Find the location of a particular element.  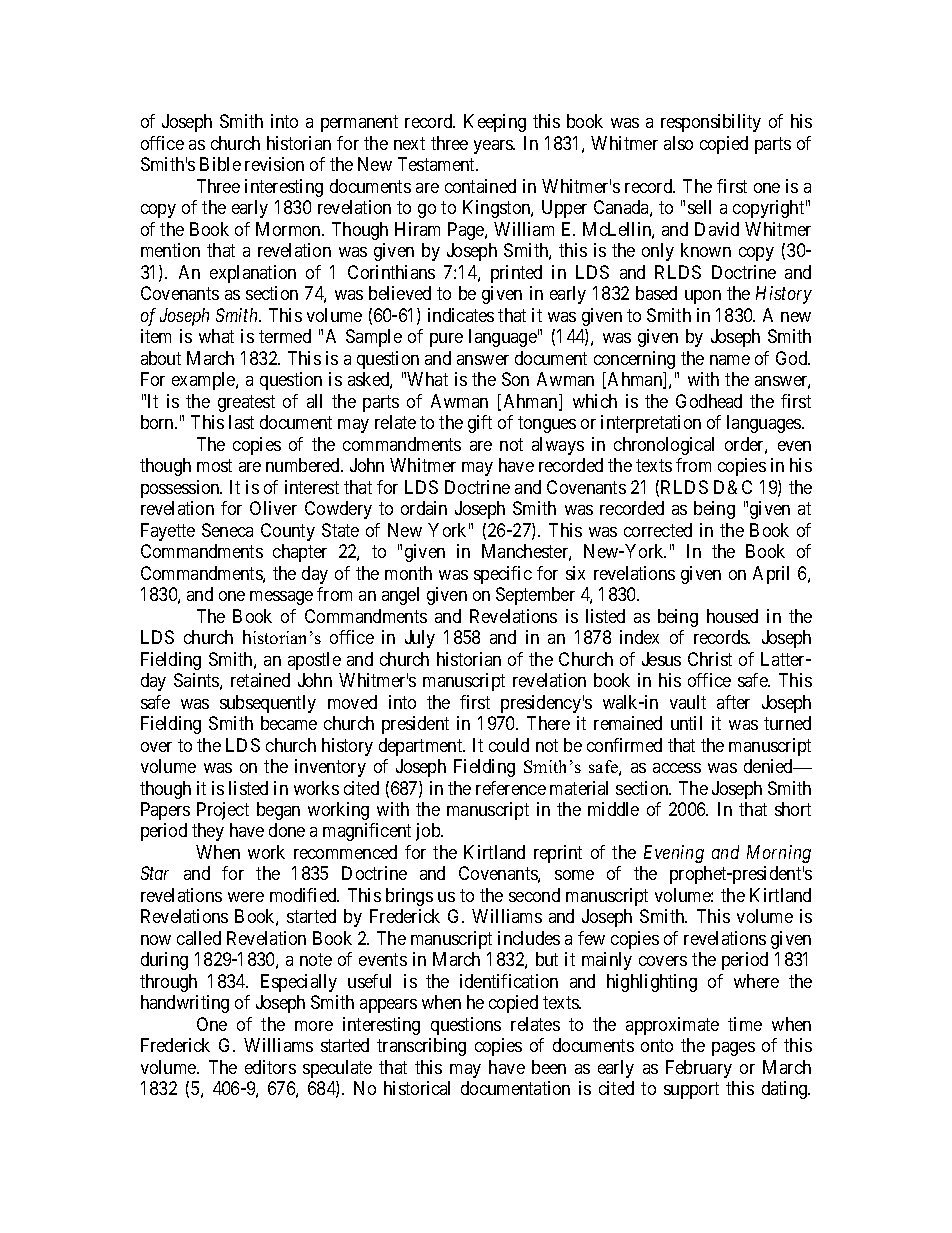

years is located at coordinates (494, 147).
